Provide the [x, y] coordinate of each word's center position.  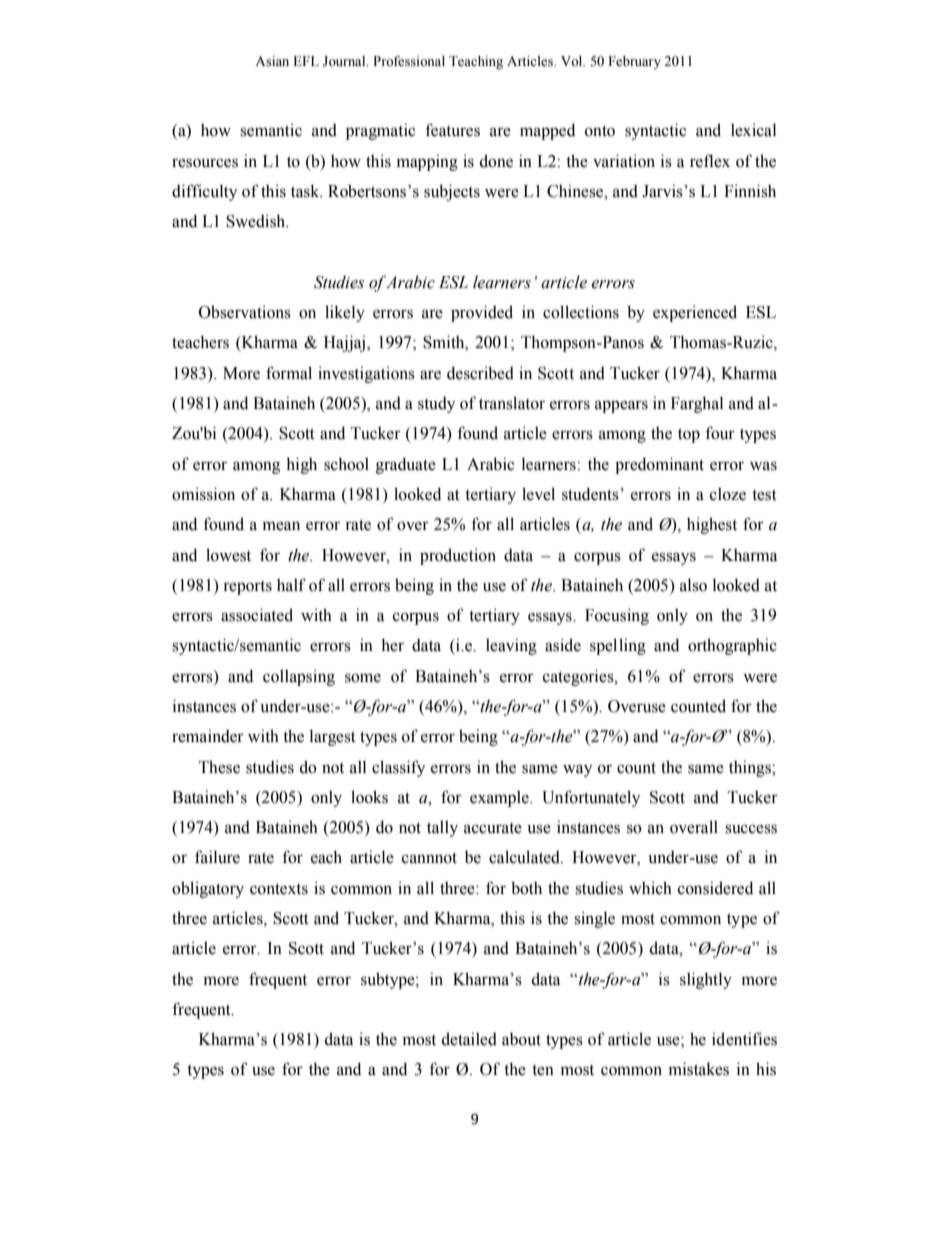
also [693, 585]
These [219, 767]
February [634, 62]
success [751, 829]
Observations [245, 312]
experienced [695, 313]
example [500, 798]
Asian [272, 61]
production [458, 556]
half [291, 585]
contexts [279, 889]
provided [482, 313]
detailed [469, 1039]
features [452, 130]
